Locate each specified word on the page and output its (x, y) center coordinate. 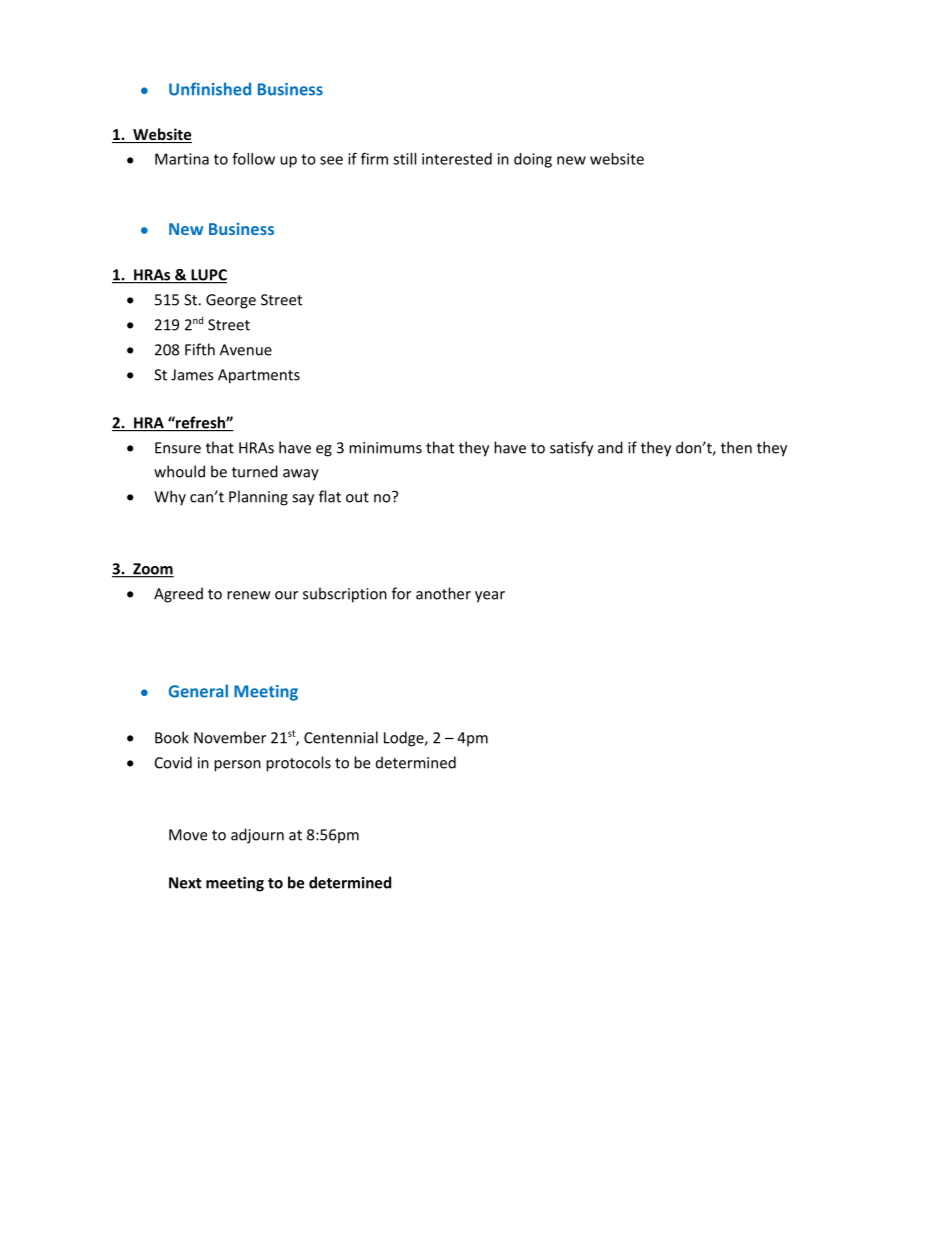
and (610, 447)
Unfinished (210, 89)
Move (188, 835)
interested (457, 159)
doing (533, 160)
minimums (385, 448)
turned (255, 471)
